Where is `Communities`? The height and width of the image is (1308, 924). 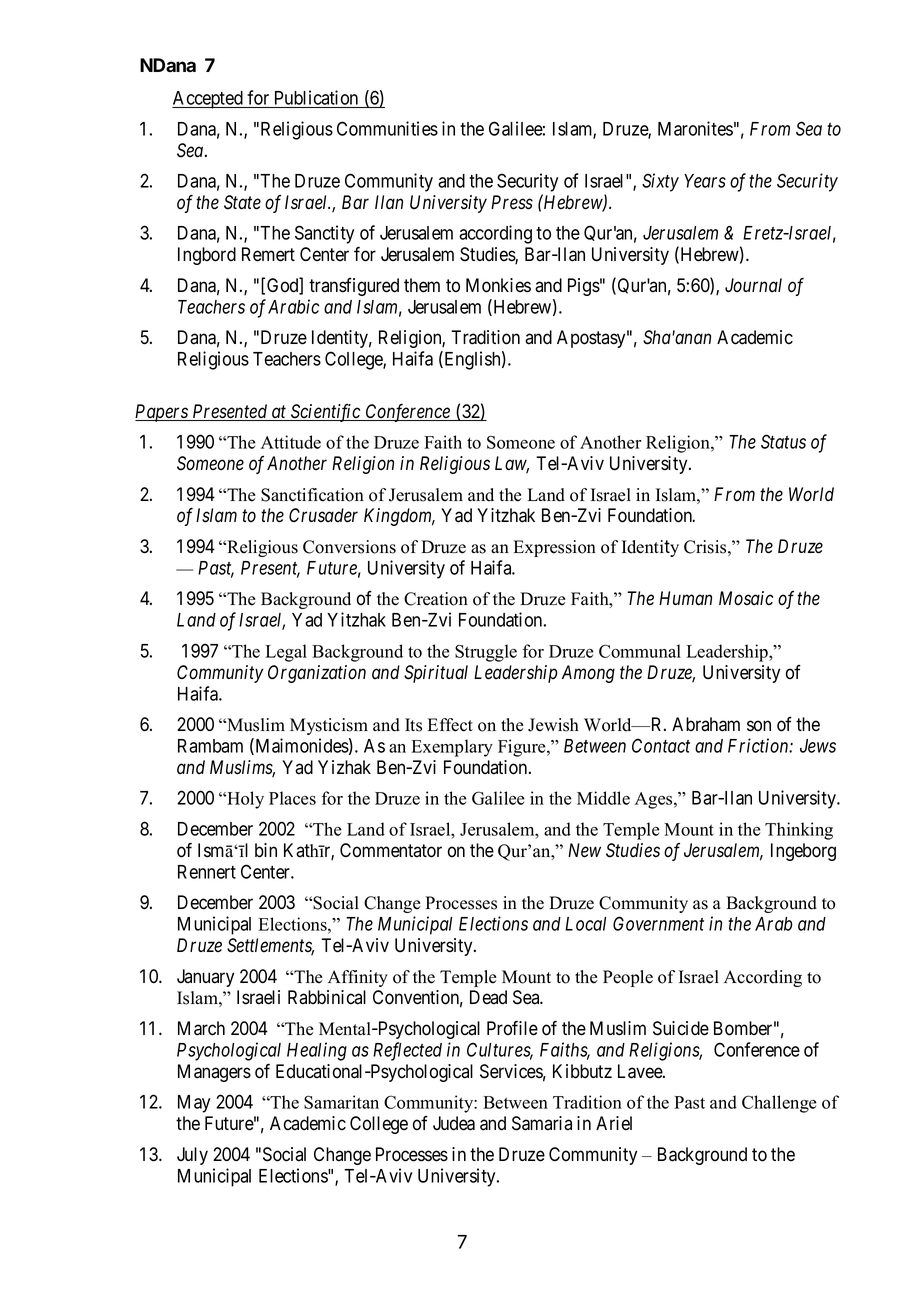 Communities is located at coordinates (387, 128).
